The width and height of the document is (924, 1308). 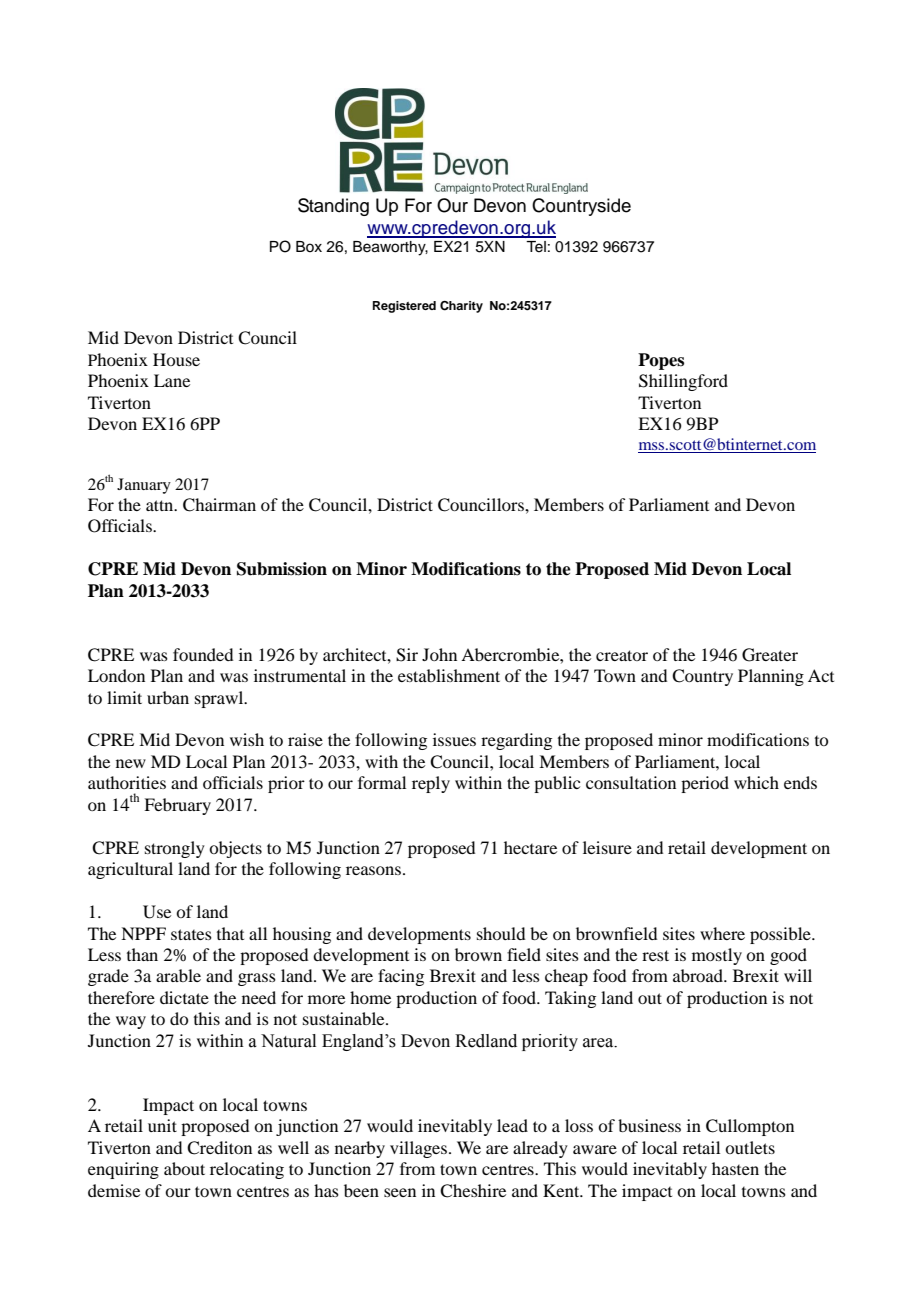 What do you see at coordinates (168, 697) in the document?
I see `urban` at bounding box center [168, 697].
